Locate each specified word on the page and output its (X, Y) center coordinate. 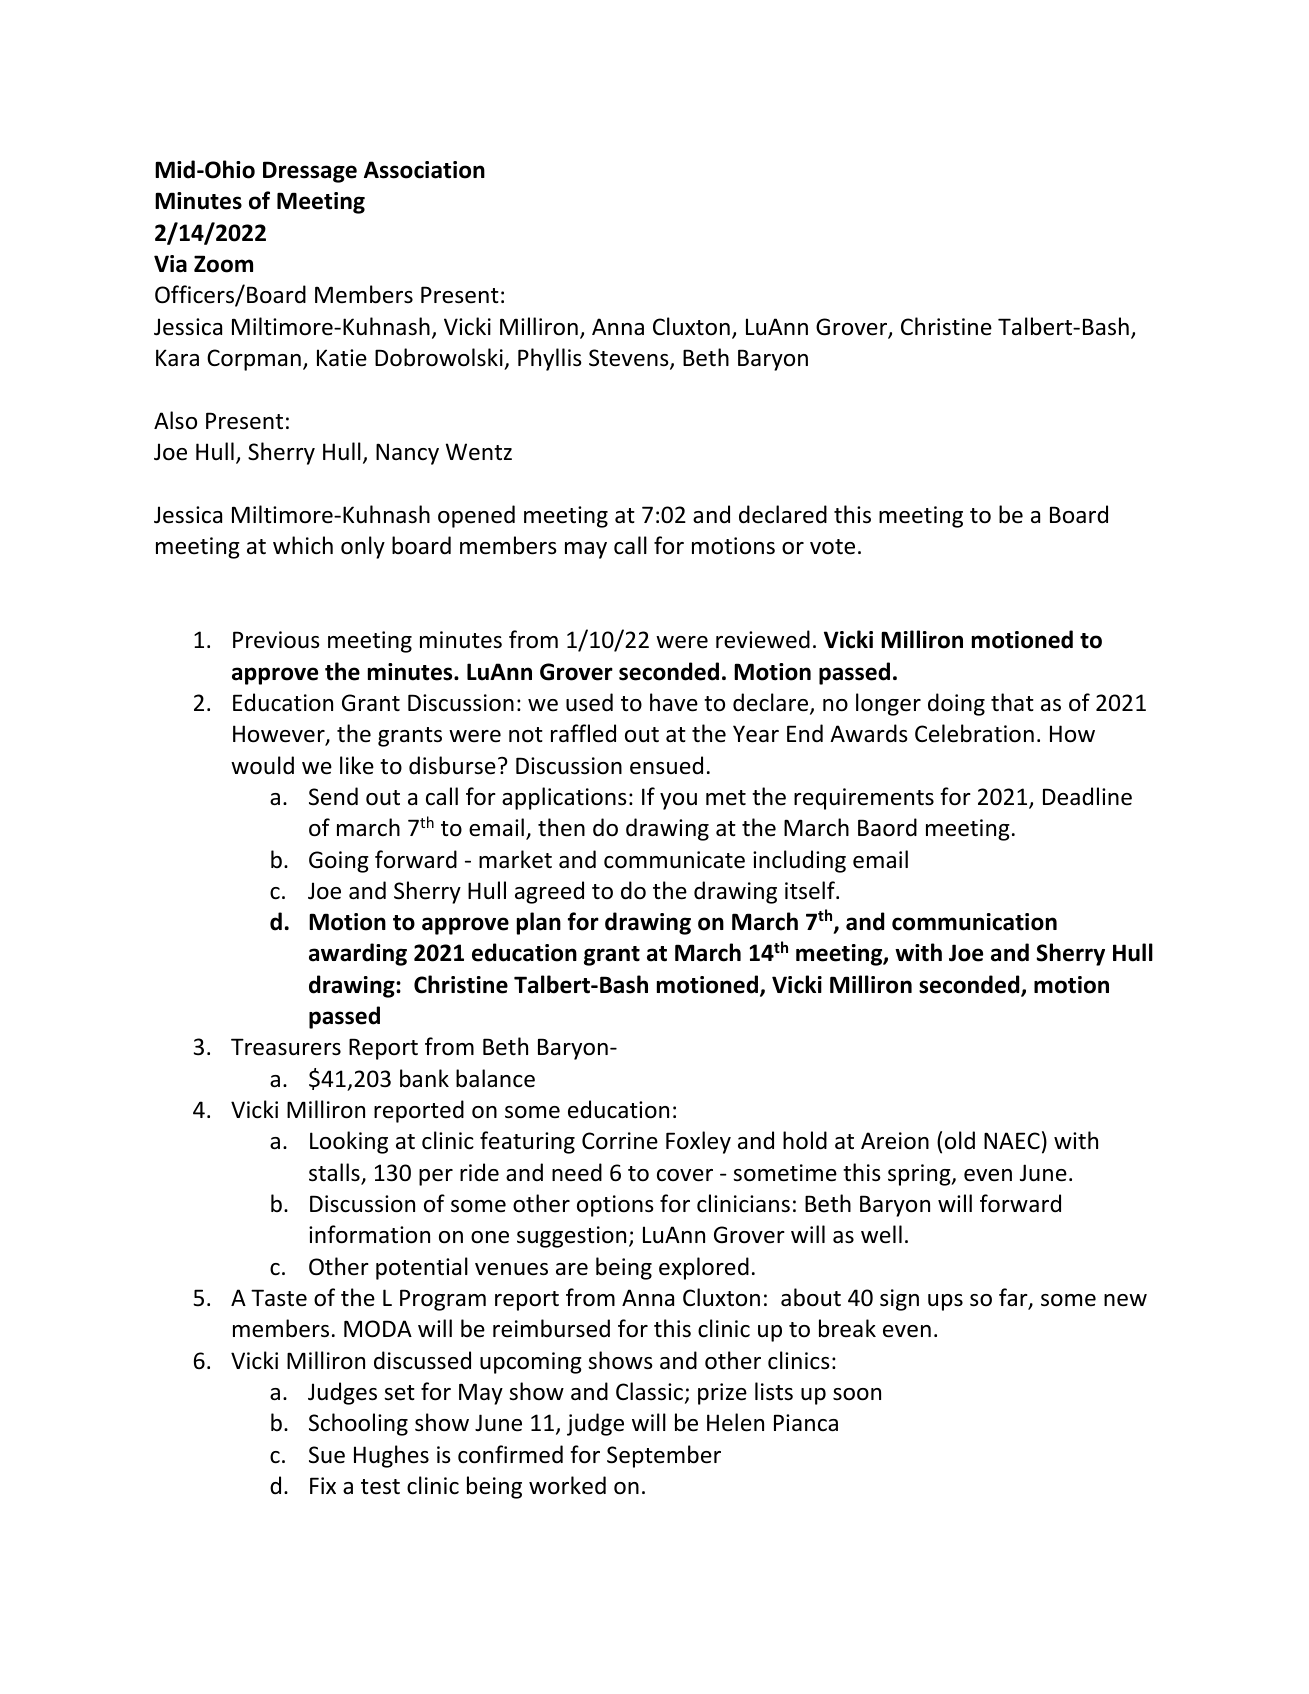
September (664, 1456)
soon (857, 1394)
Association (424, 170)
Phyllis (550, 359)
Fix (323, 1485)
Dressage (310, 172)
